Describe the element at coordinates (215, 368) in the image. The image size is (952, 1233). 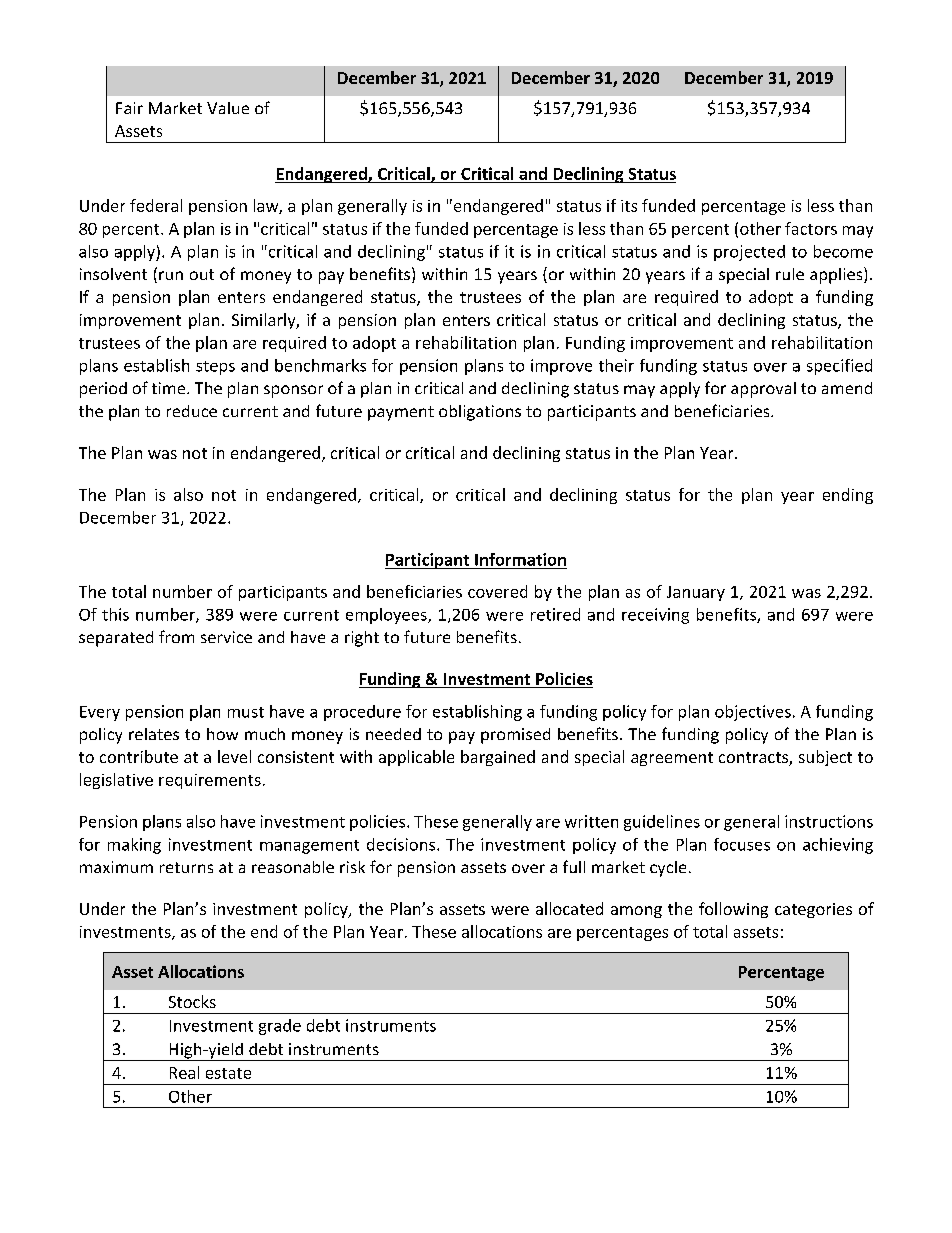
I see `steps` at that location.
